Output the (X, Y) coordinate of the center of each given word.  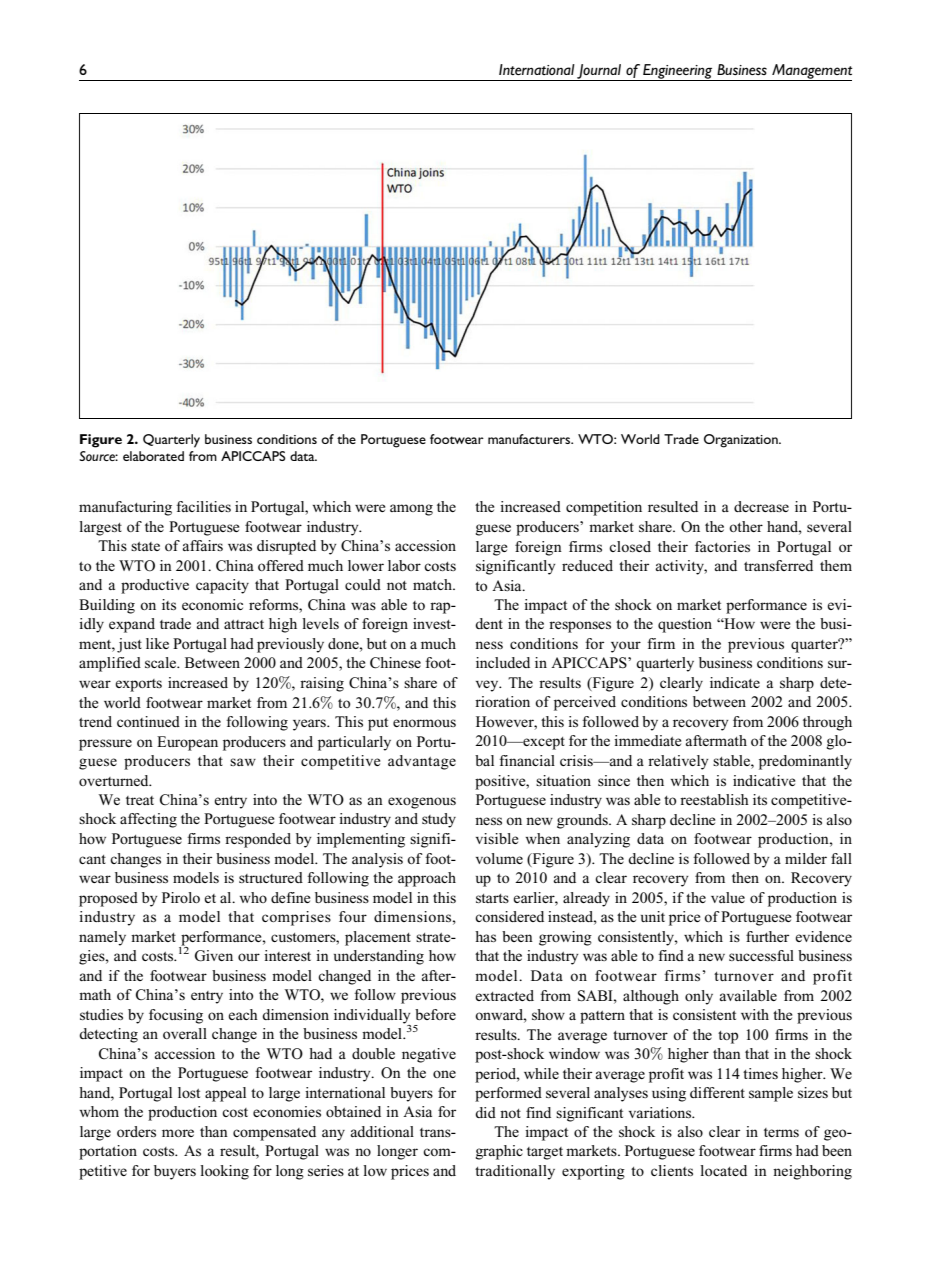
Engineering (678, 72)
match (434, 584)
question (685, 625)
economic (212, 604)
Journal (599, 72)
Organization (742, 441)
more (178, 1133)
